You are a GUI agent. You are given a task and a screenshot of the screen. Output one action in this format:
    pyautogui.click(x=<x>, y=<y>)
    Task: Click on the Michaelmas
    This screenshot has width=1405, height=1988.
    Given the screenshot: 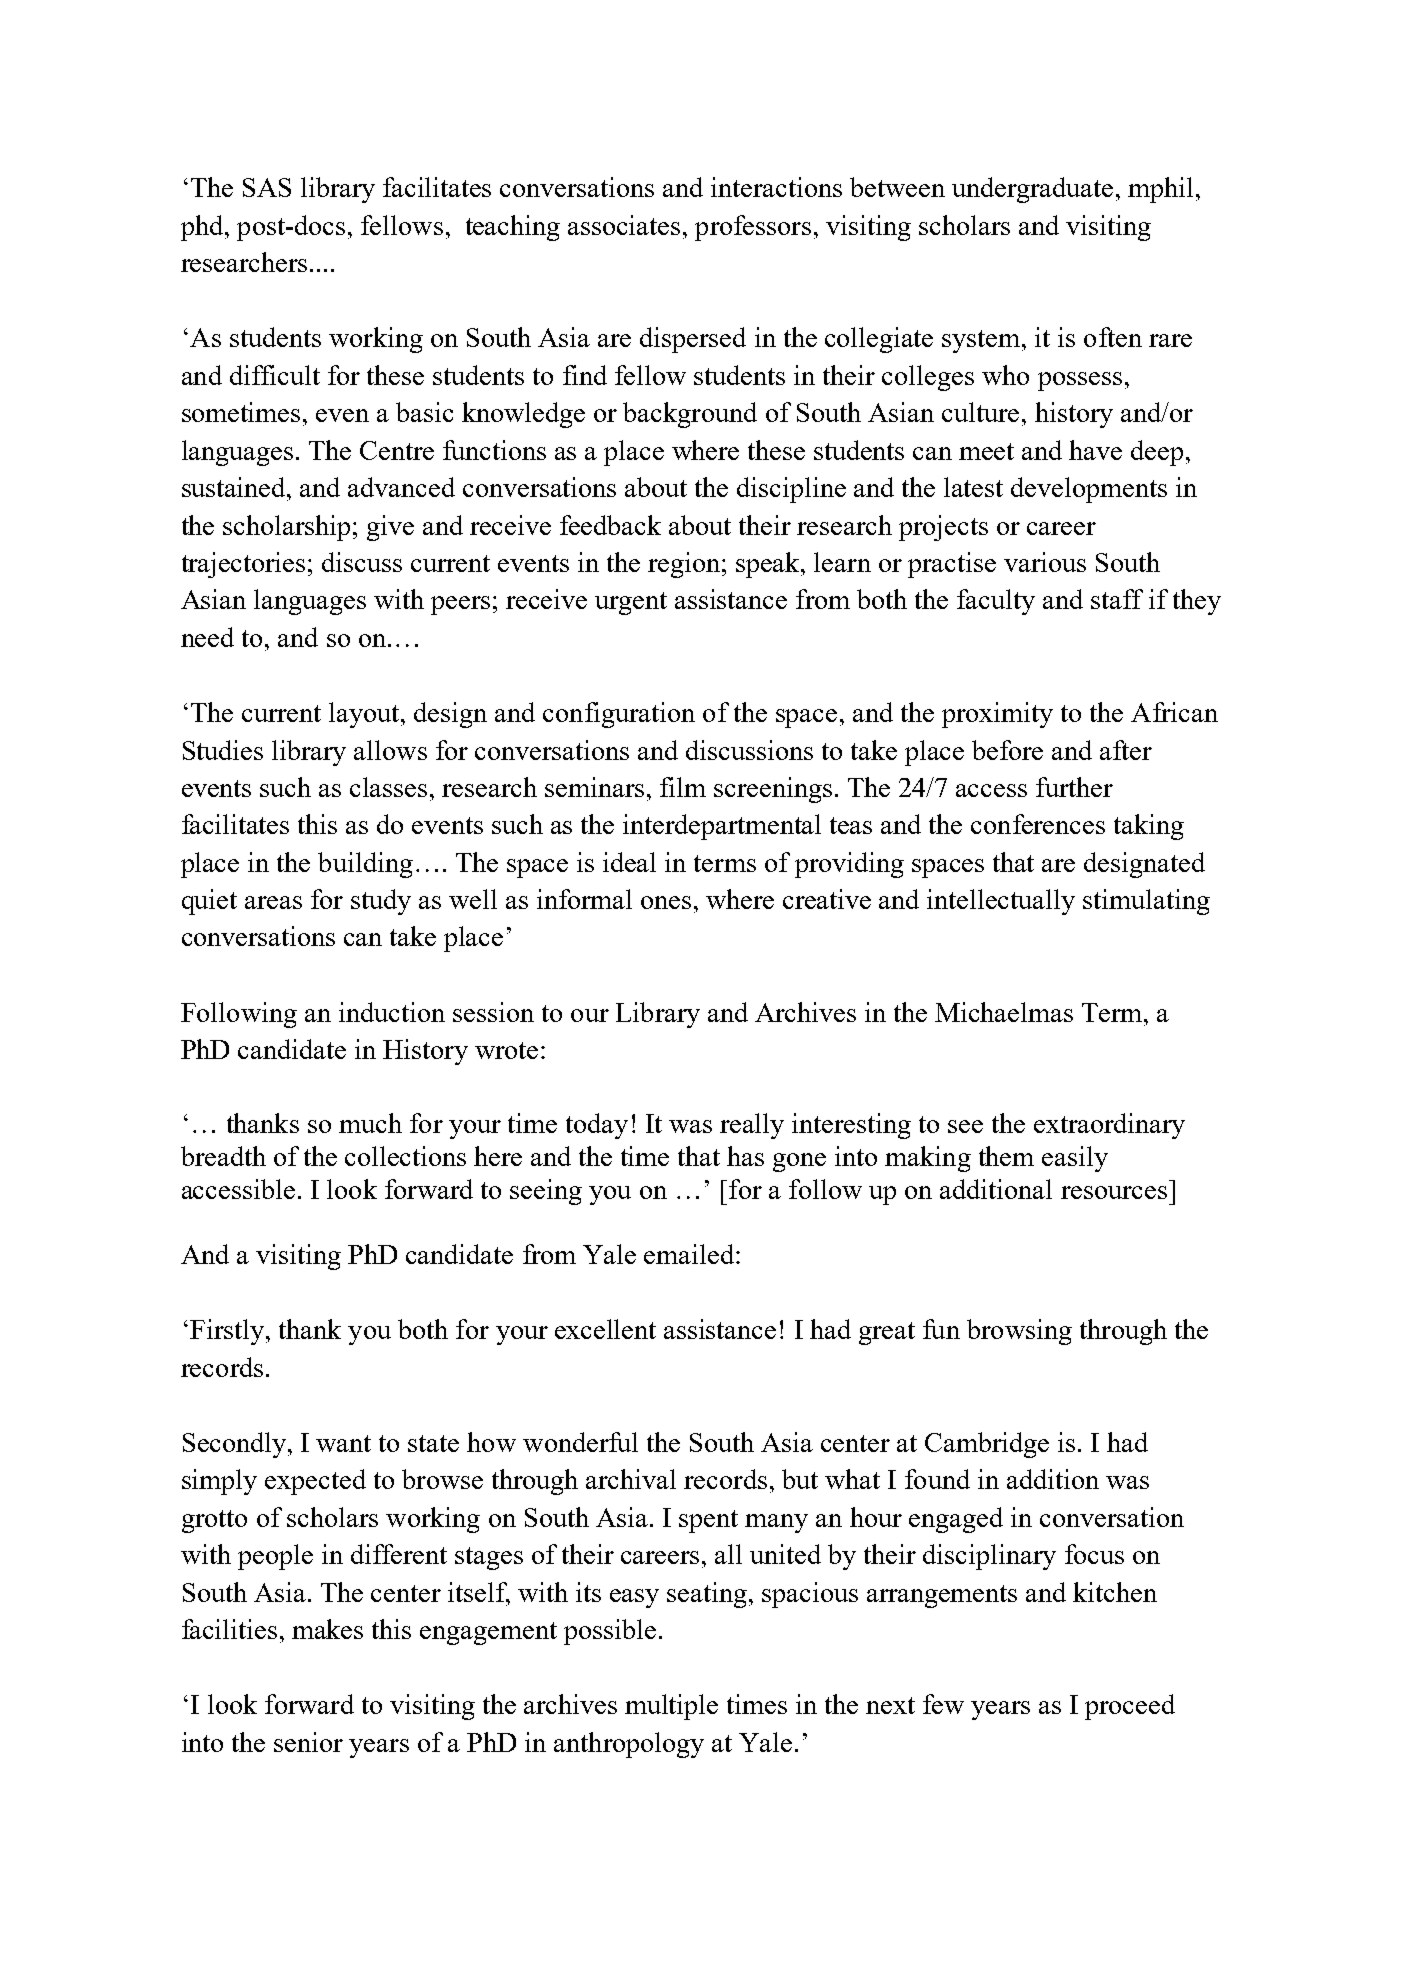 What is the action you would take?
    pyautogui.click(x=1004, y=1012)
